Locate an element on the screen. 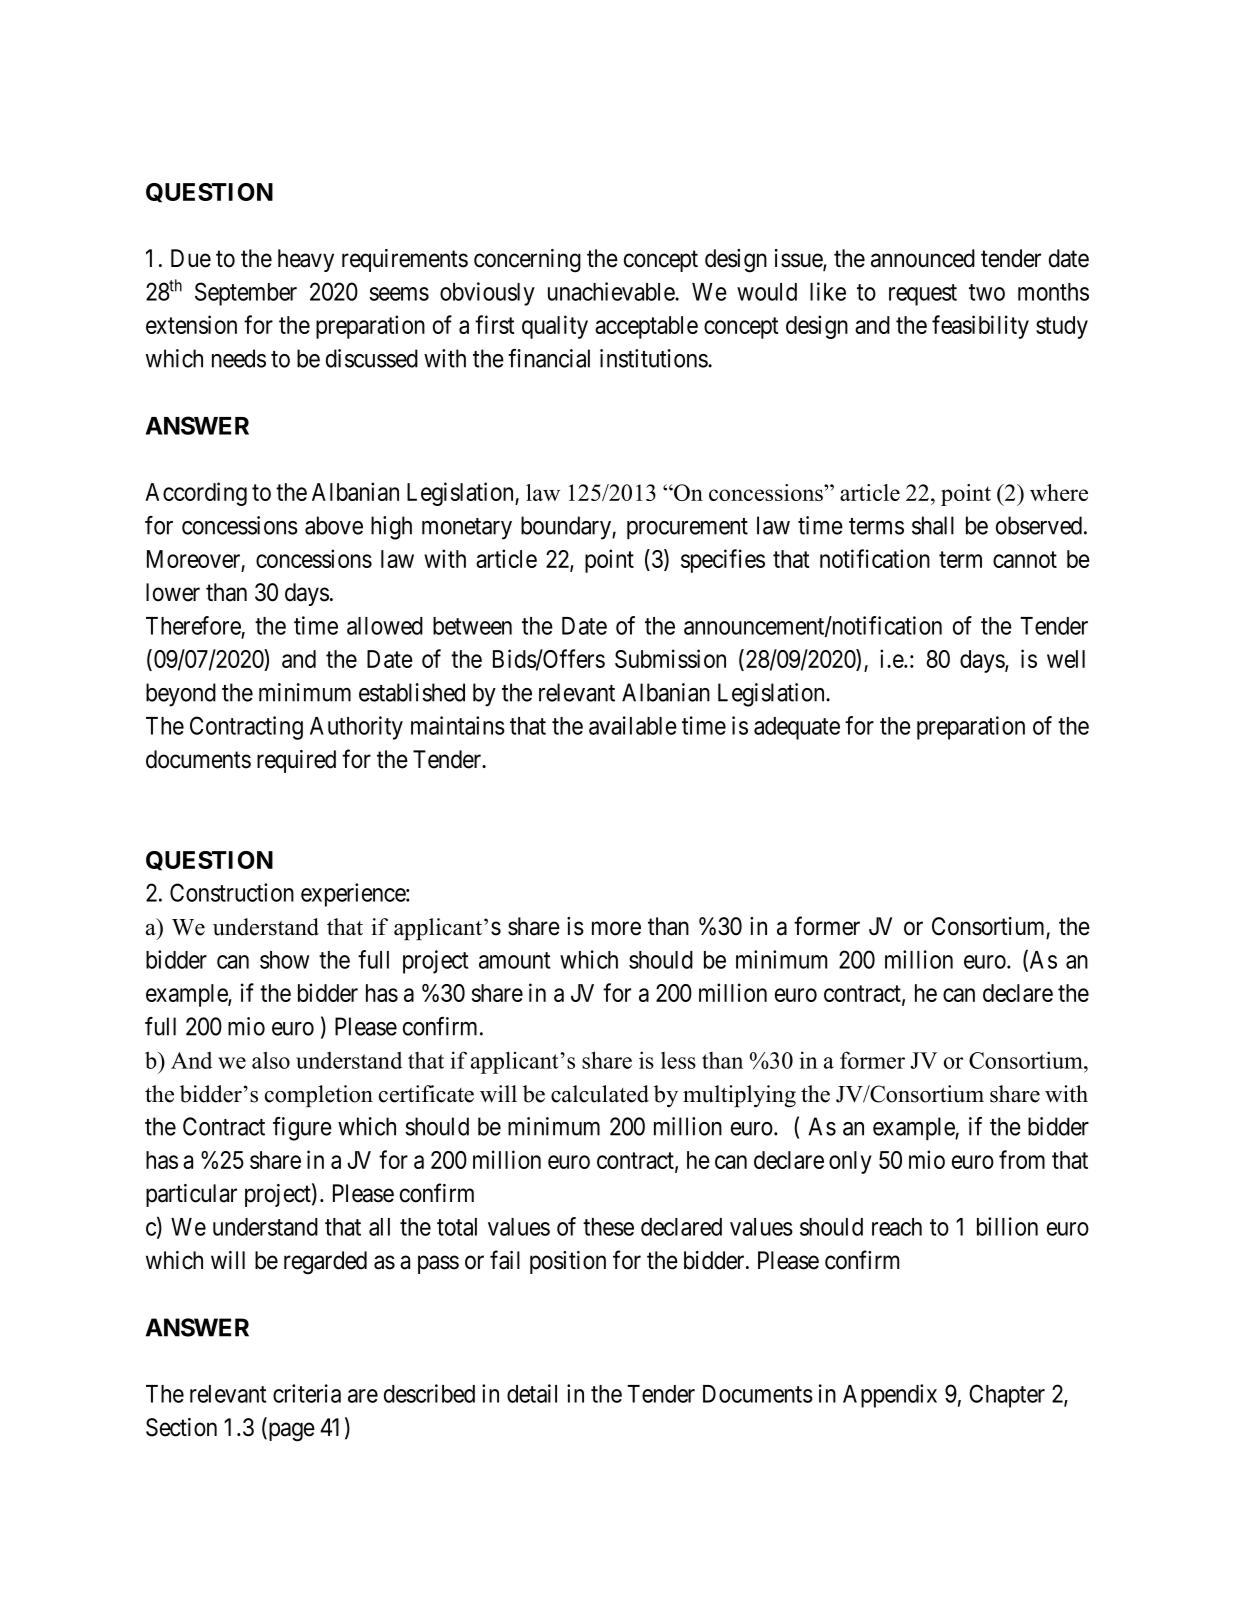 This screenshot has height=1597, width=1234. adequate is located at coordinates (797, 728).
